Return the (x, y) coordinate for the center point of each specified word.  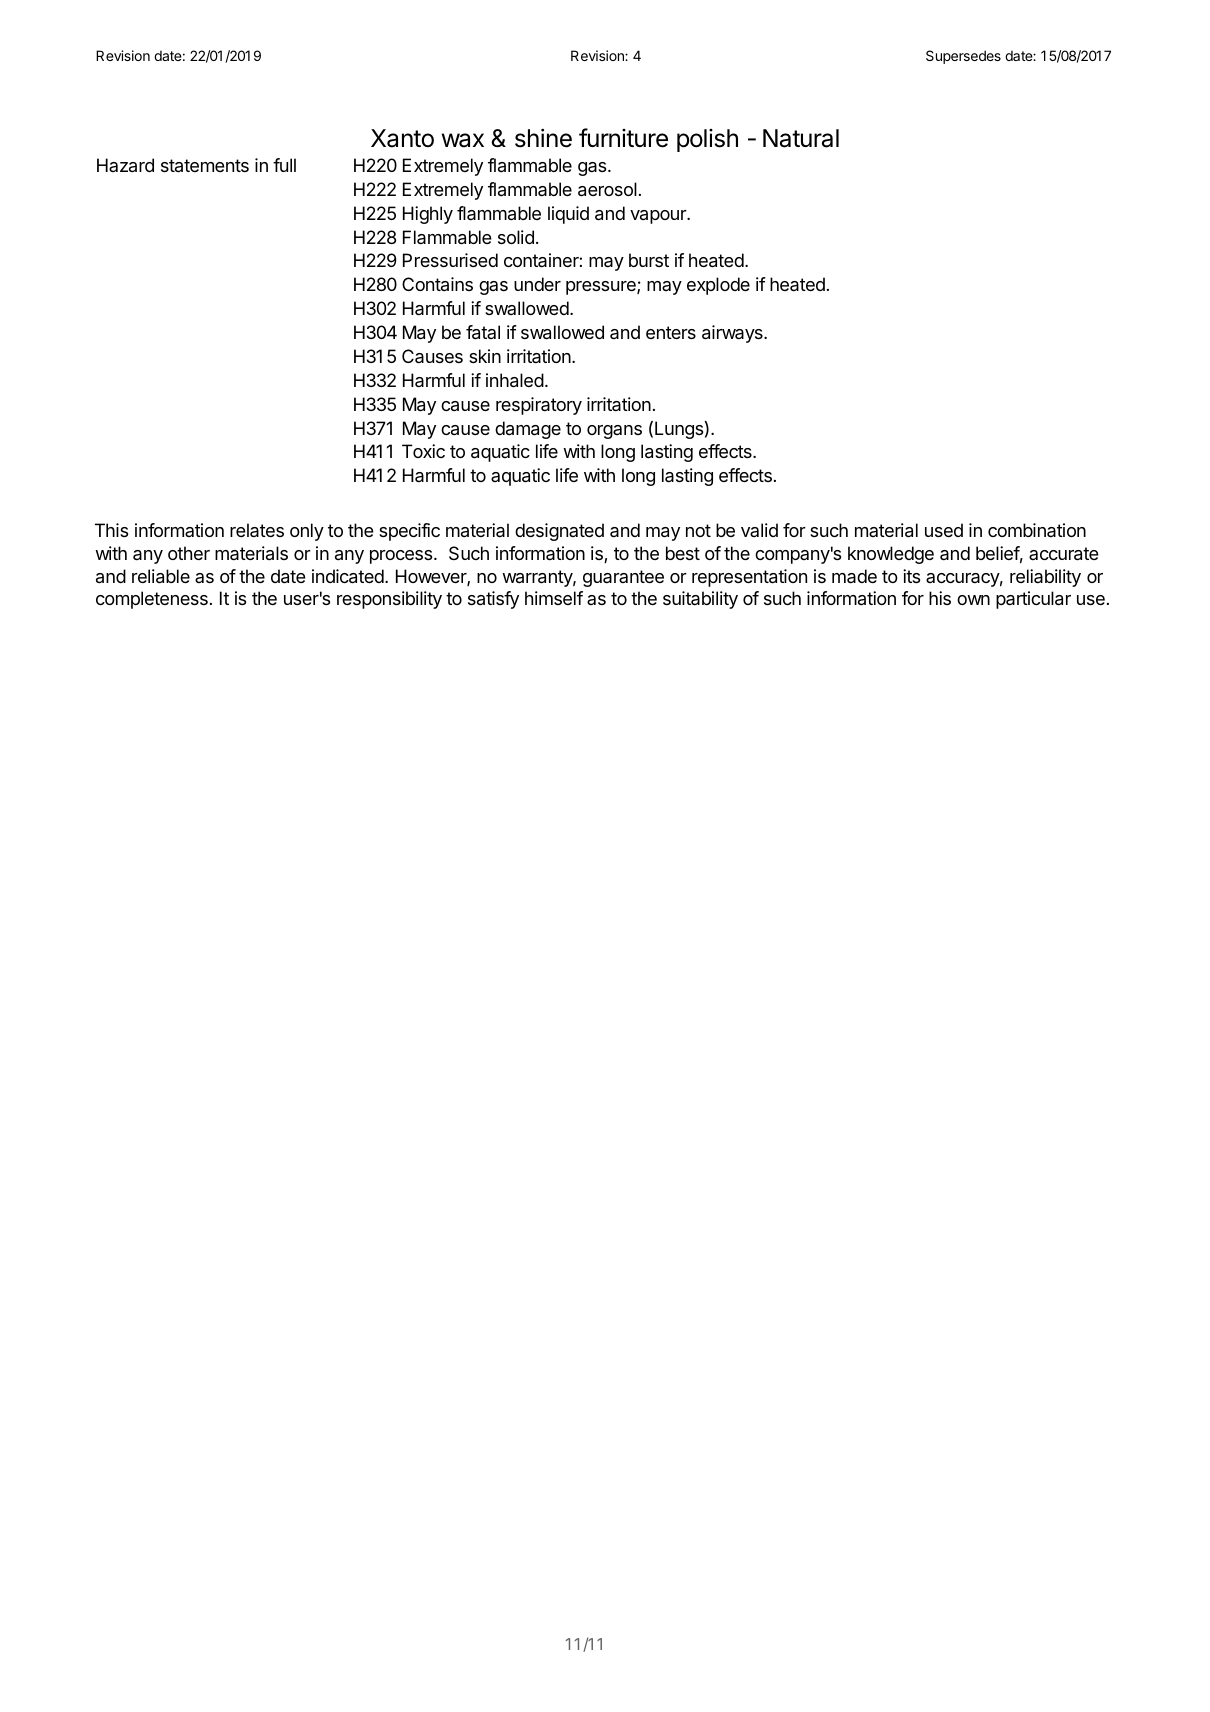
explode (718, 286)
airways (733, 334)
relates (257, 530)
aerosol (607, 189)
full (284, 165)
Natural (801, 138)
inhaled (515, 380)
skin (485, 356)
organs (614, 432)
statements (205, 165)
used (944, 530)
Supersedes (963, 57)
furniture (623, 138)
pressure (602, 288)
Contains (437, 284)
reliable (161, 576)
